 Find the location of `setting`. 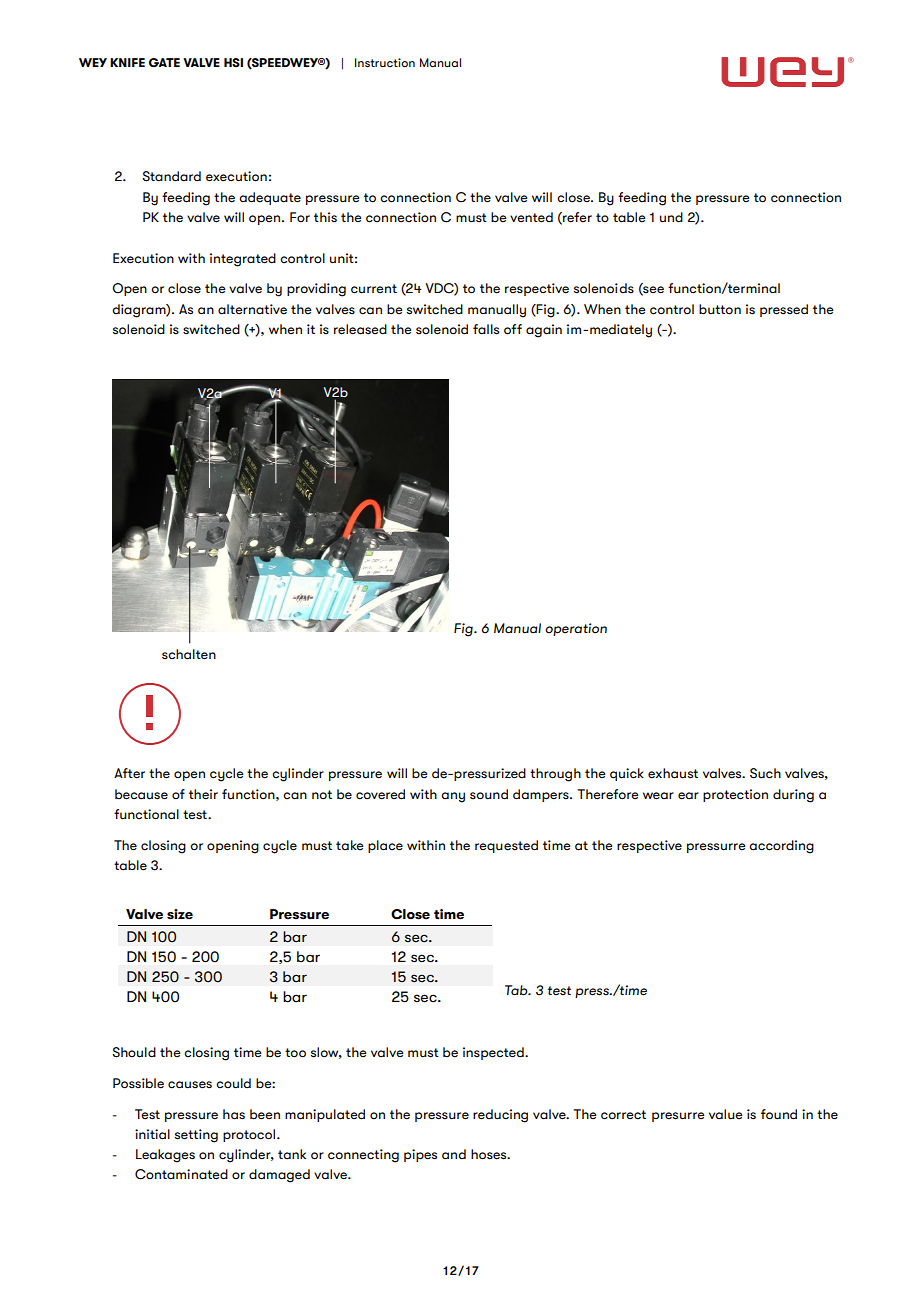

setting is located at coordinates (196, 1136).
